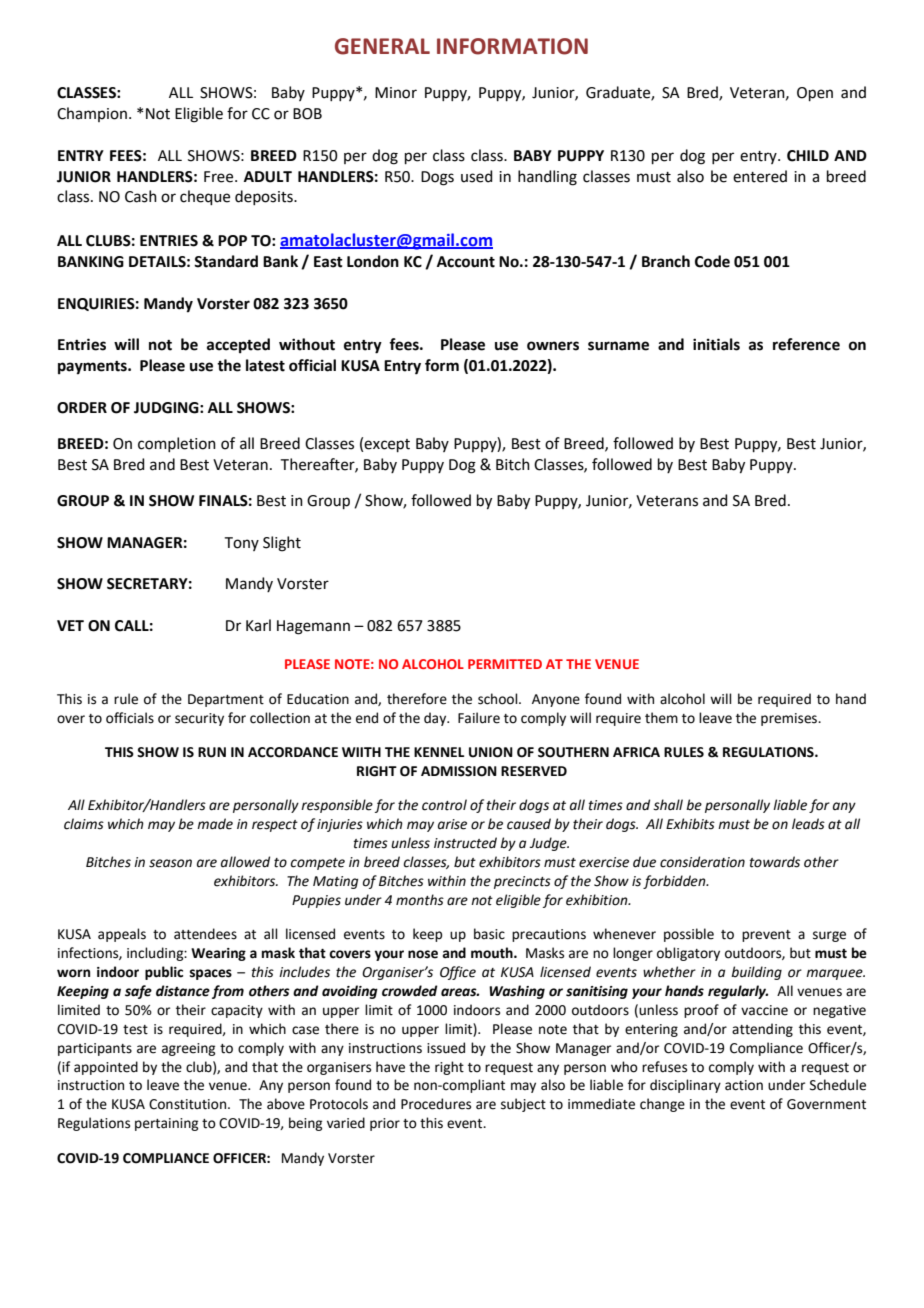 This image has height=1308, width=924. I want to click on action, so click(744, 1085).
